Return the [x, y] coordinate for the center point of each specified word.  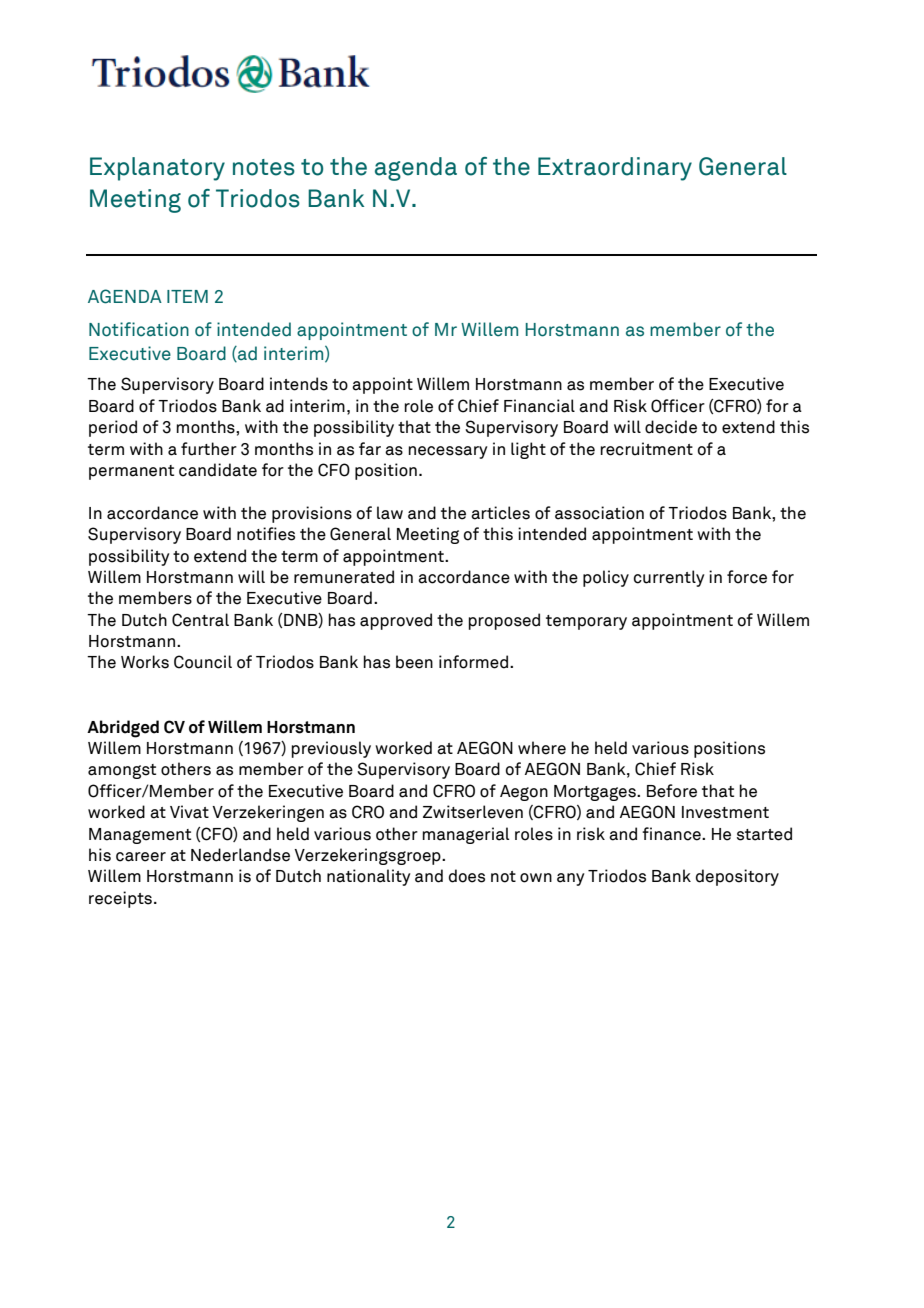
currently [669, 578]
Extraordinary [615, 169]
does [467, 876]
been [414, 662]
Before [672, 791]
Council [203, 662]
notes [264, 167]
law [390, 513]
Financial [539, 406]
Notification [139, 329]
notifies [266, 534]
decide [671, 427]
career [141, 857]
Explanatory [157, 169]
